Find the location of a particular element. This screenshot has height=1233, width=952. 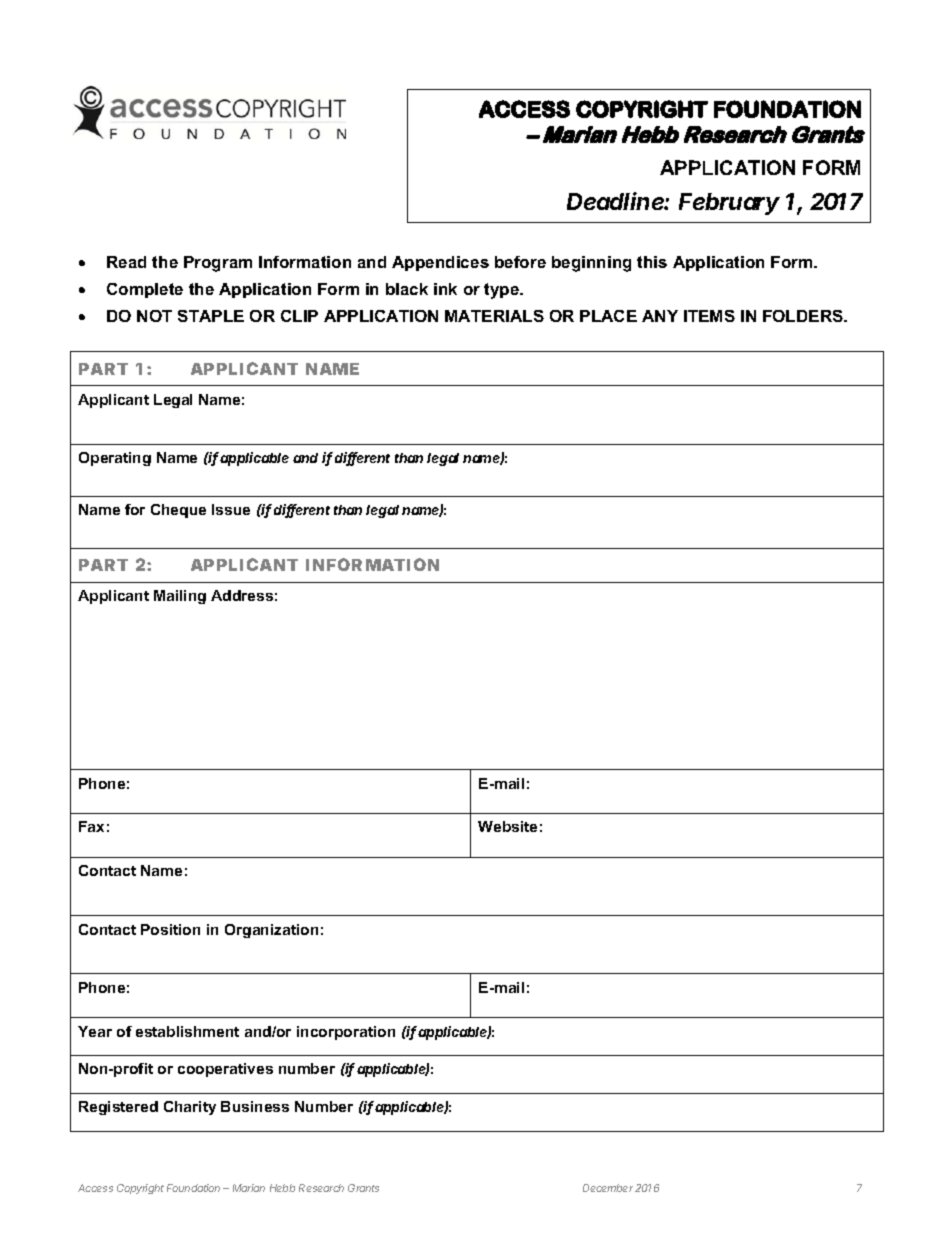

incorporation is located at coordinates (346, 1033).
